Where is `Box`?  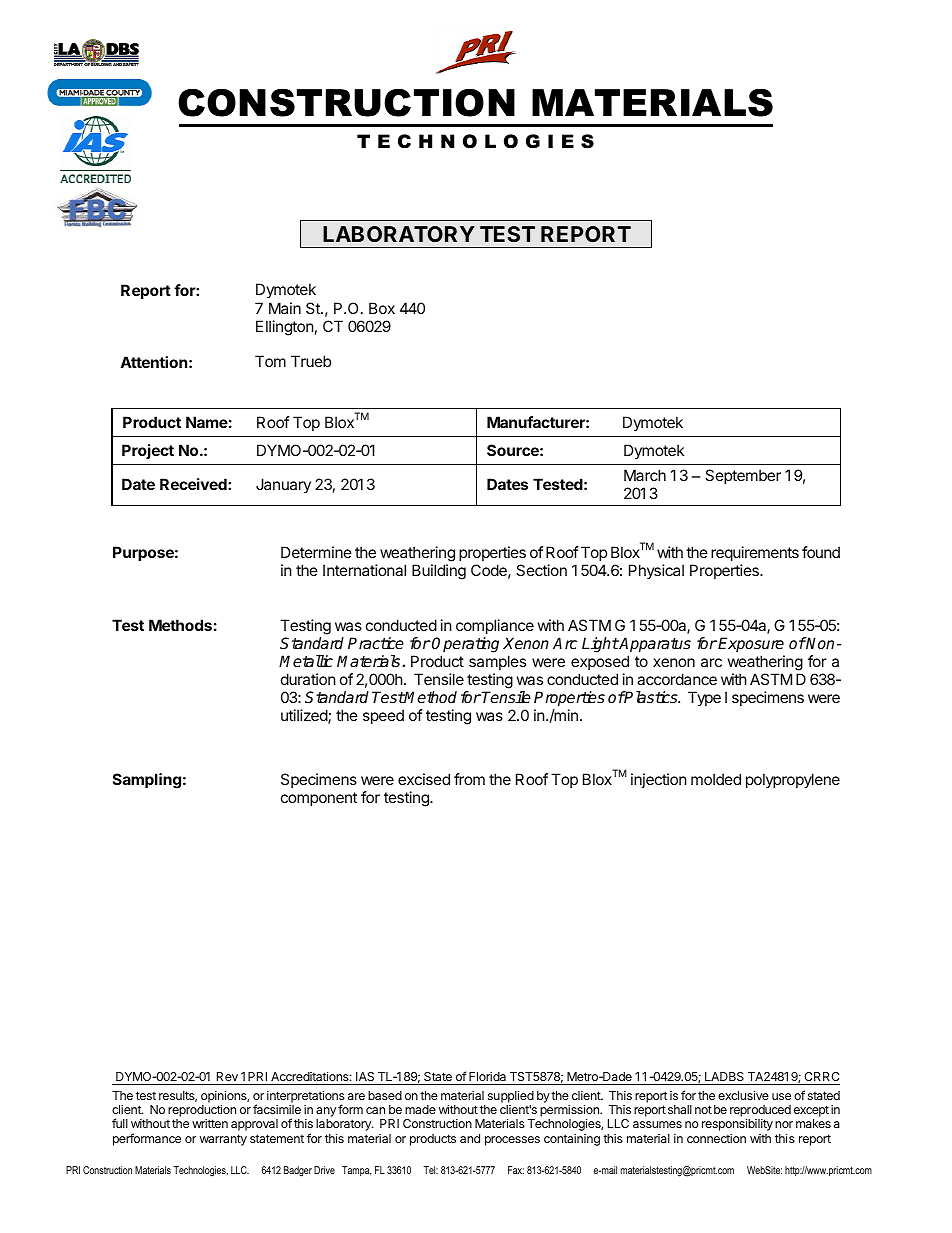
Box is located at coordinates (382, 308).
